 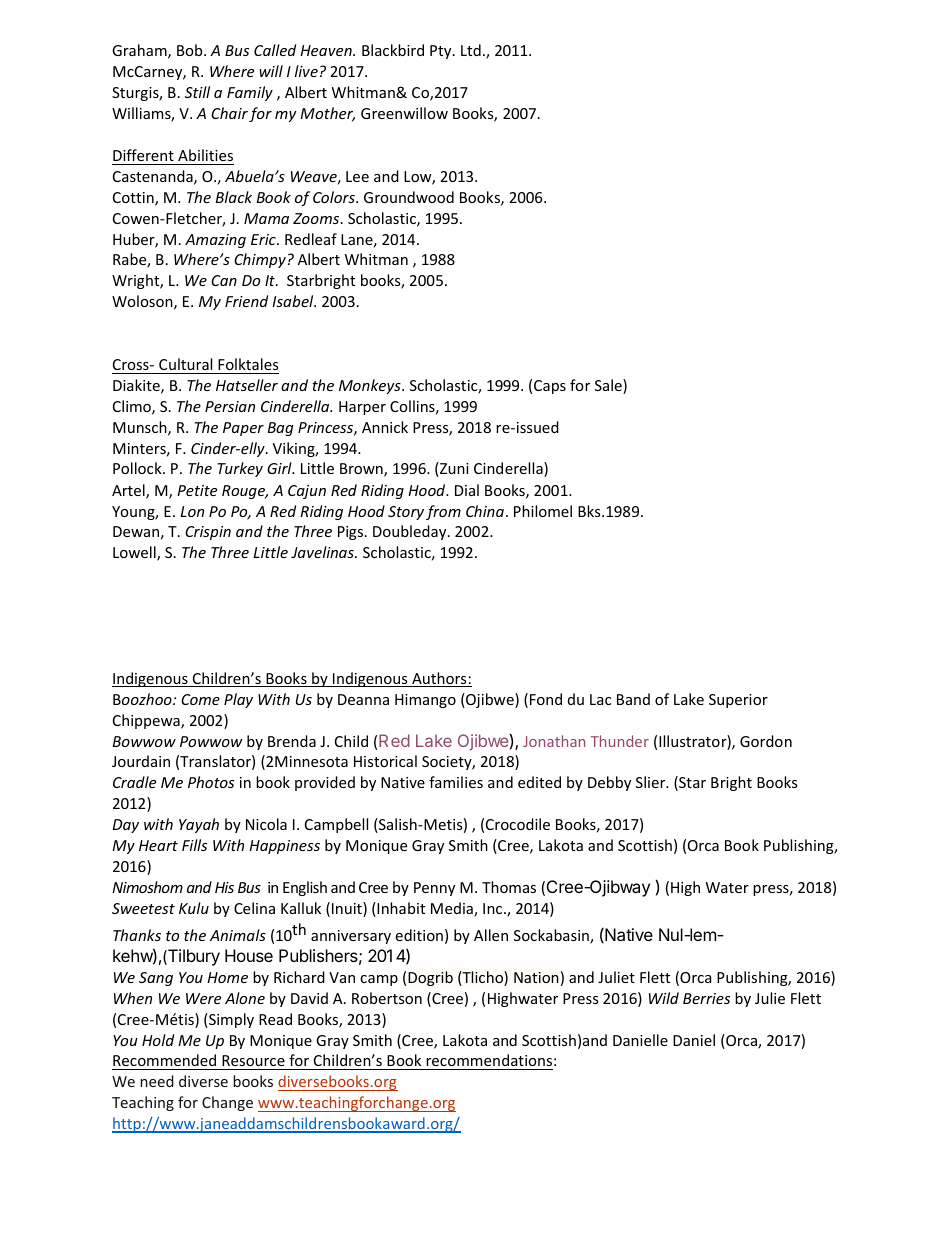 What do you see at coordinates (246, 301) in the screenshot?
I see `Friend` at bounding box center [246, 301].
